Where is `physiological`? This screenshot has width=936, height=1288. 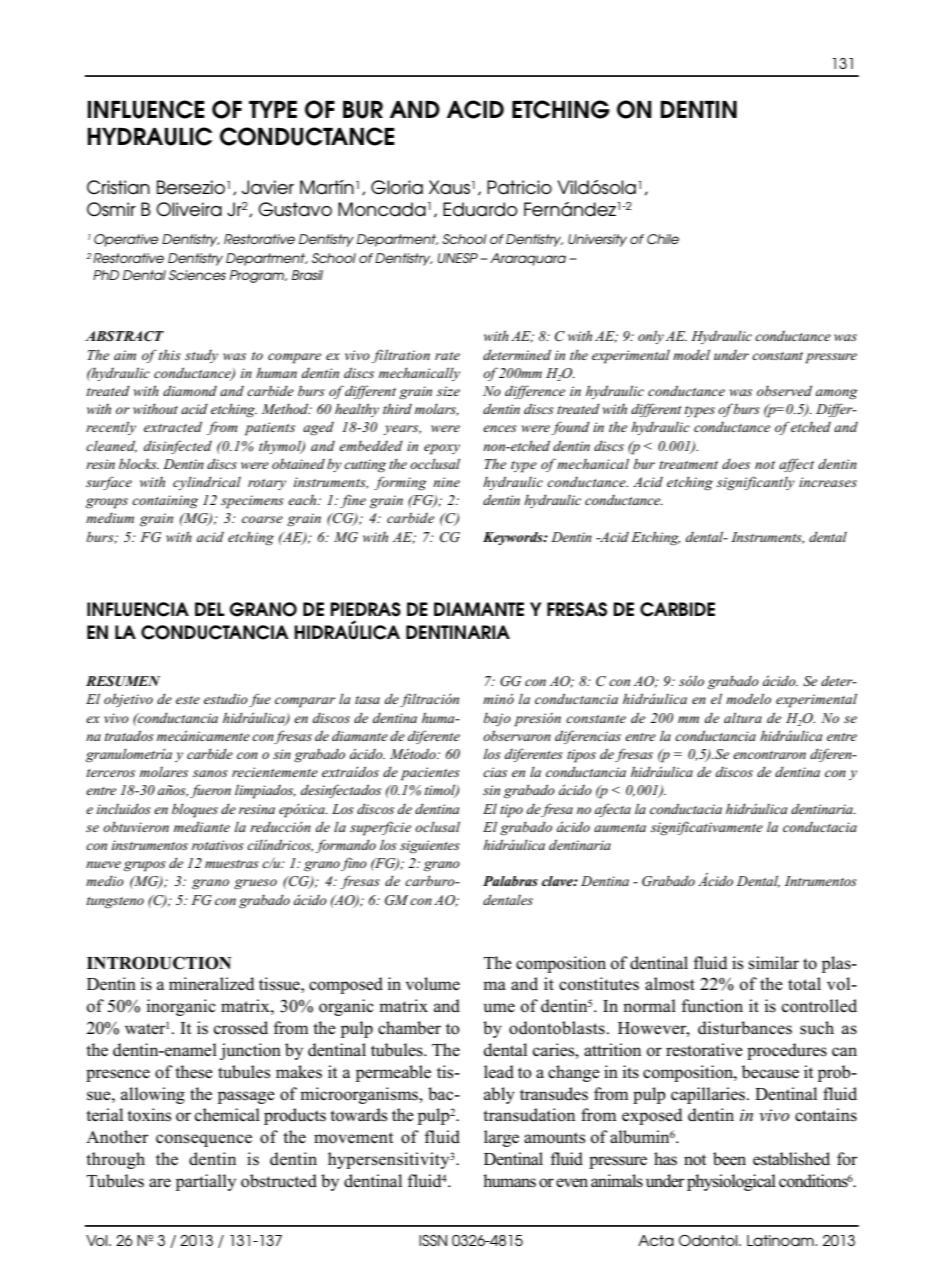 physiological is located at coordinates (731, 1182).
